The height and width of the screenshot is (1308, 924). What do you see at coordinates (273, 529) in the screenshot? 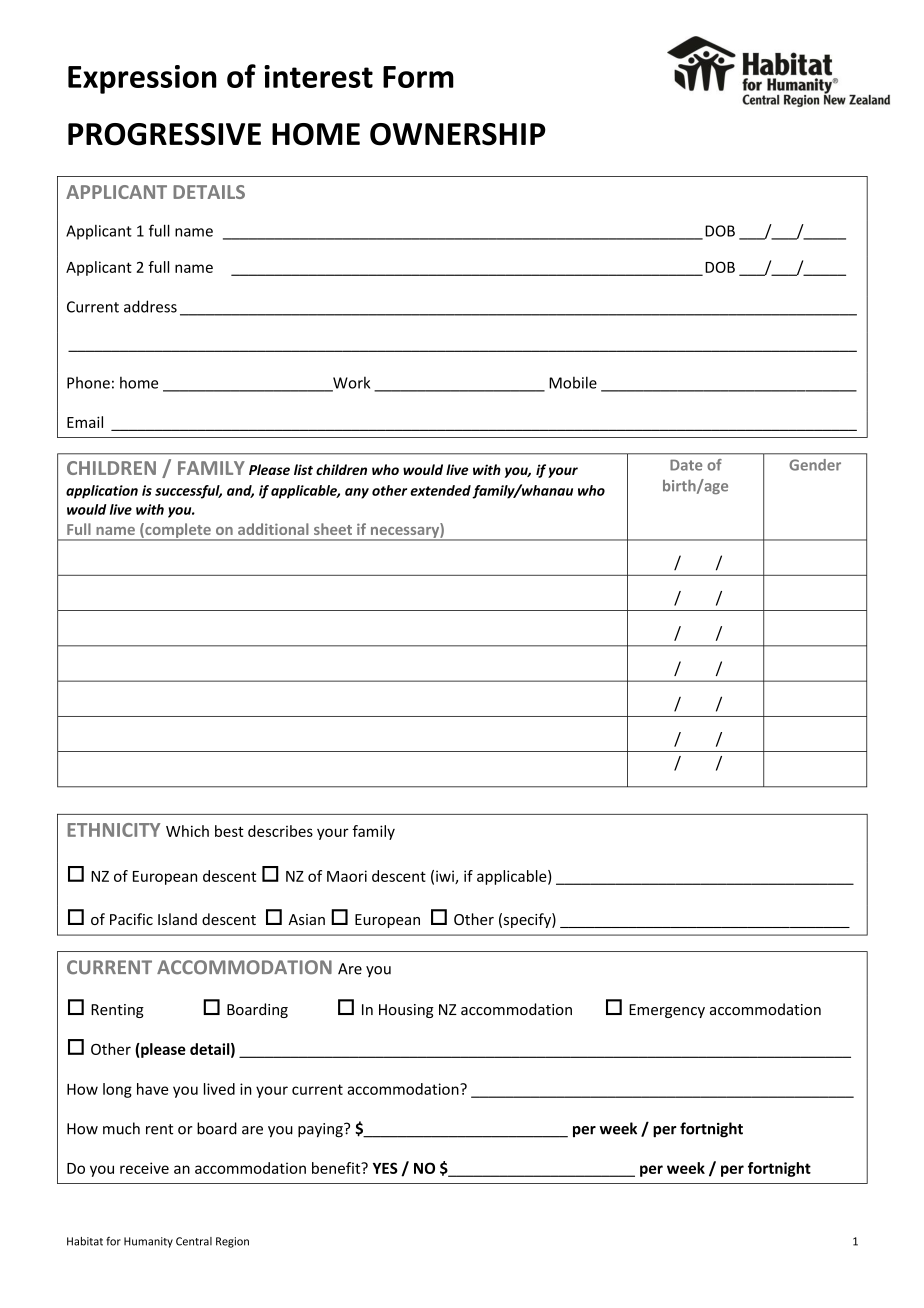
I see `additional` at bounding box center [273, 529].
